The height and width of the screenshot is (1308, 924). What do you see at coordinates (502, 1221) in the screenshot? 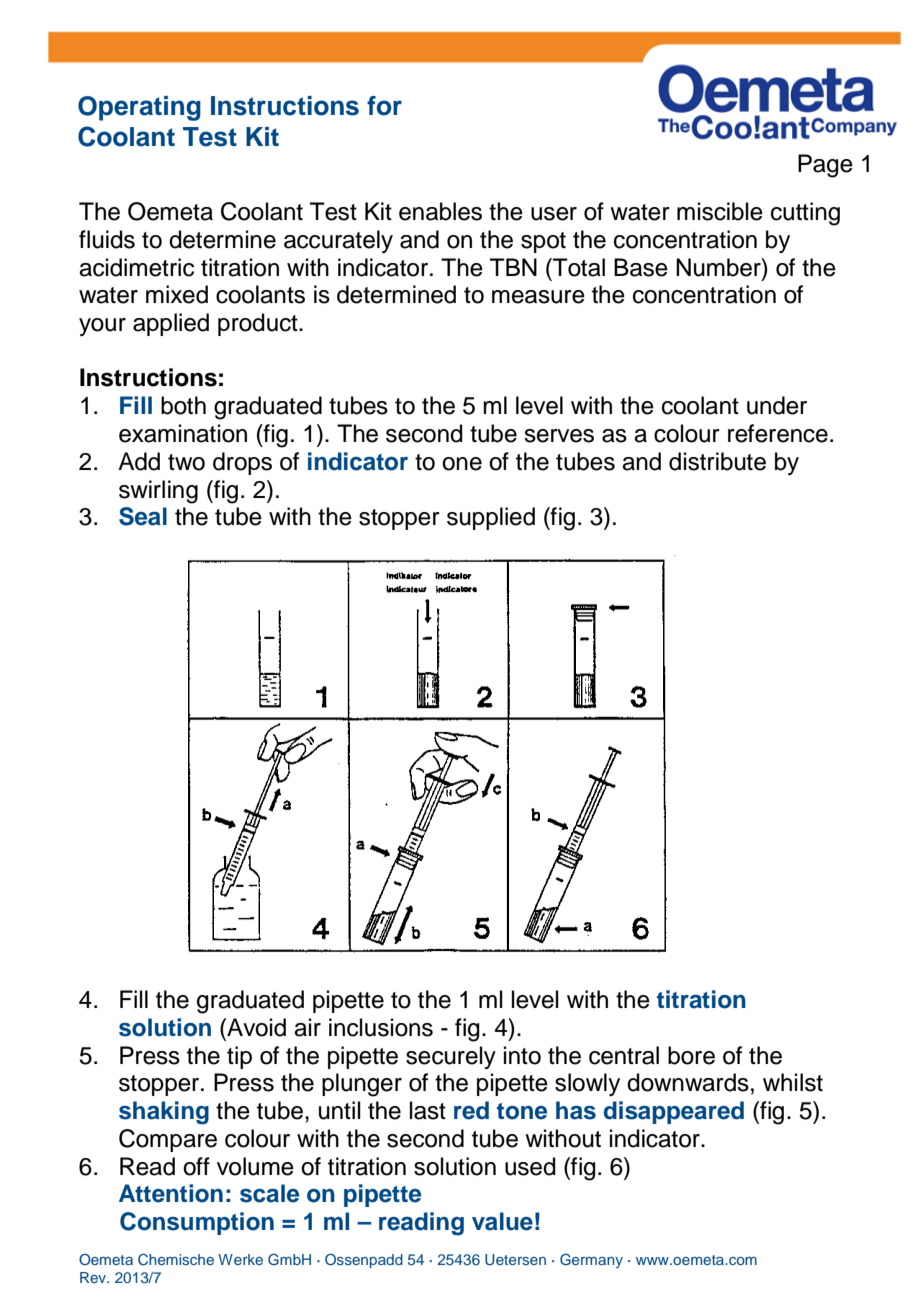
I see `value` at bounding box center [502, 1221].
